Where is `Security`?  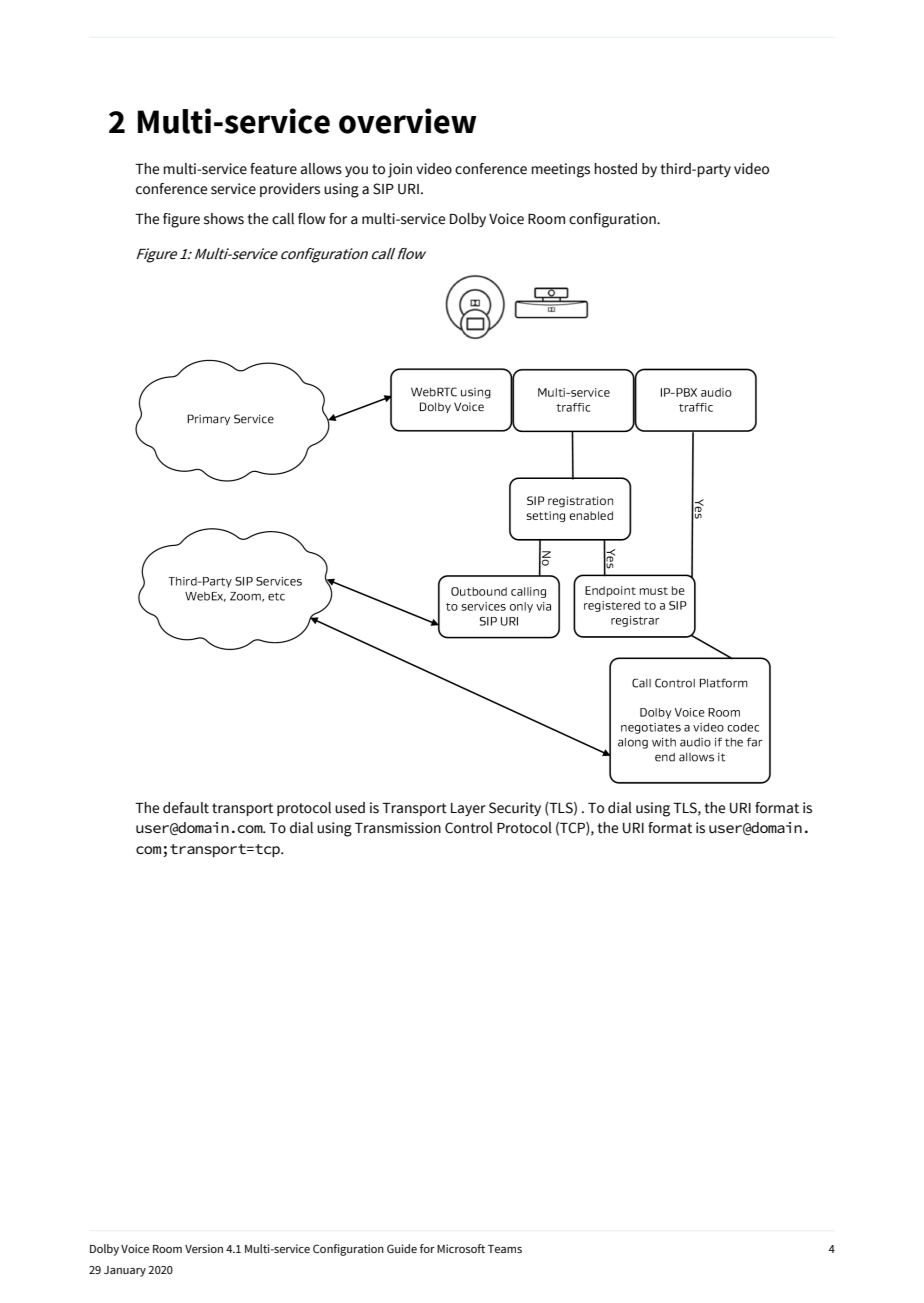 Security is located at coordinates (515, 809).
